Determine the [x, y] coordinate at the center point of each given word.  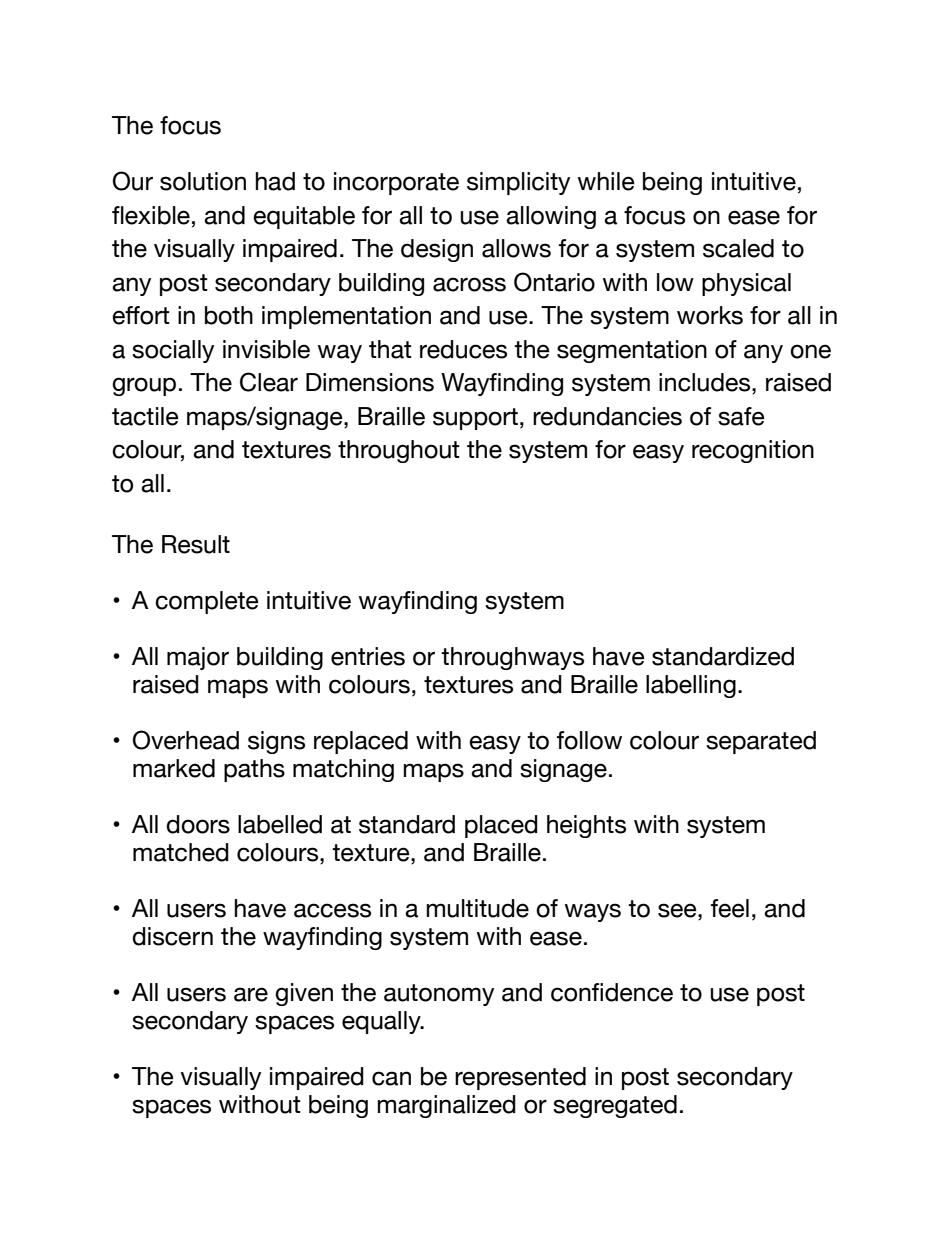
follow [589, 740]
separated [761, 742]
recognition [753, 451]
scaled [738, 248]
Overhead [186, 740]
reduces [463, 349]
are [251, 994]
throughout [399, 451]
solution [203, 181]
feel [730, 908]
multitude [477, 908]
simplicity [518, 183]
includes [706, 382]
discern [172, 936]
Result [196, 544]
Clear [269, 382]
